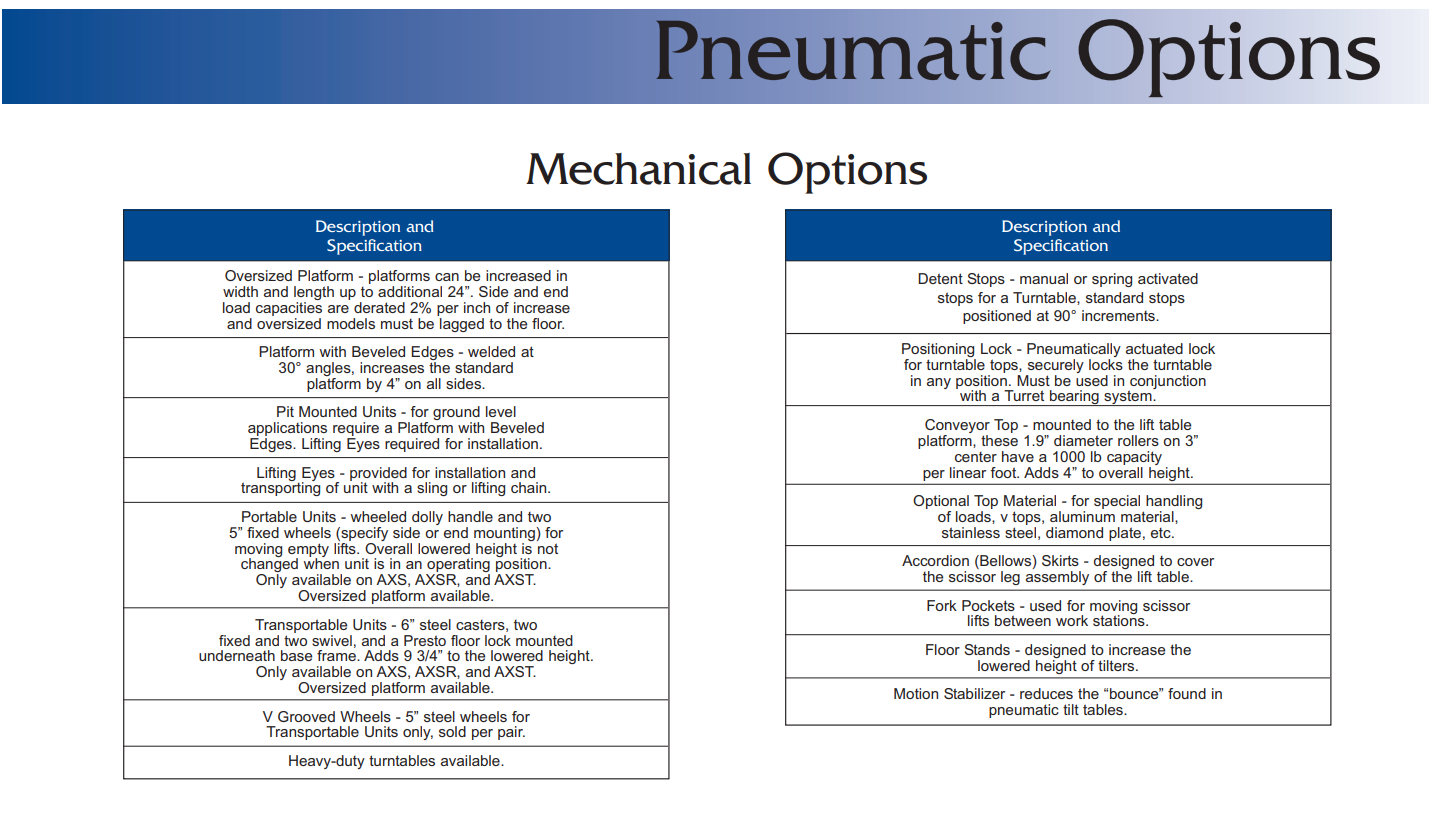 The image size is (1429, 840). I want to click on manual, so click(1044, 278).
